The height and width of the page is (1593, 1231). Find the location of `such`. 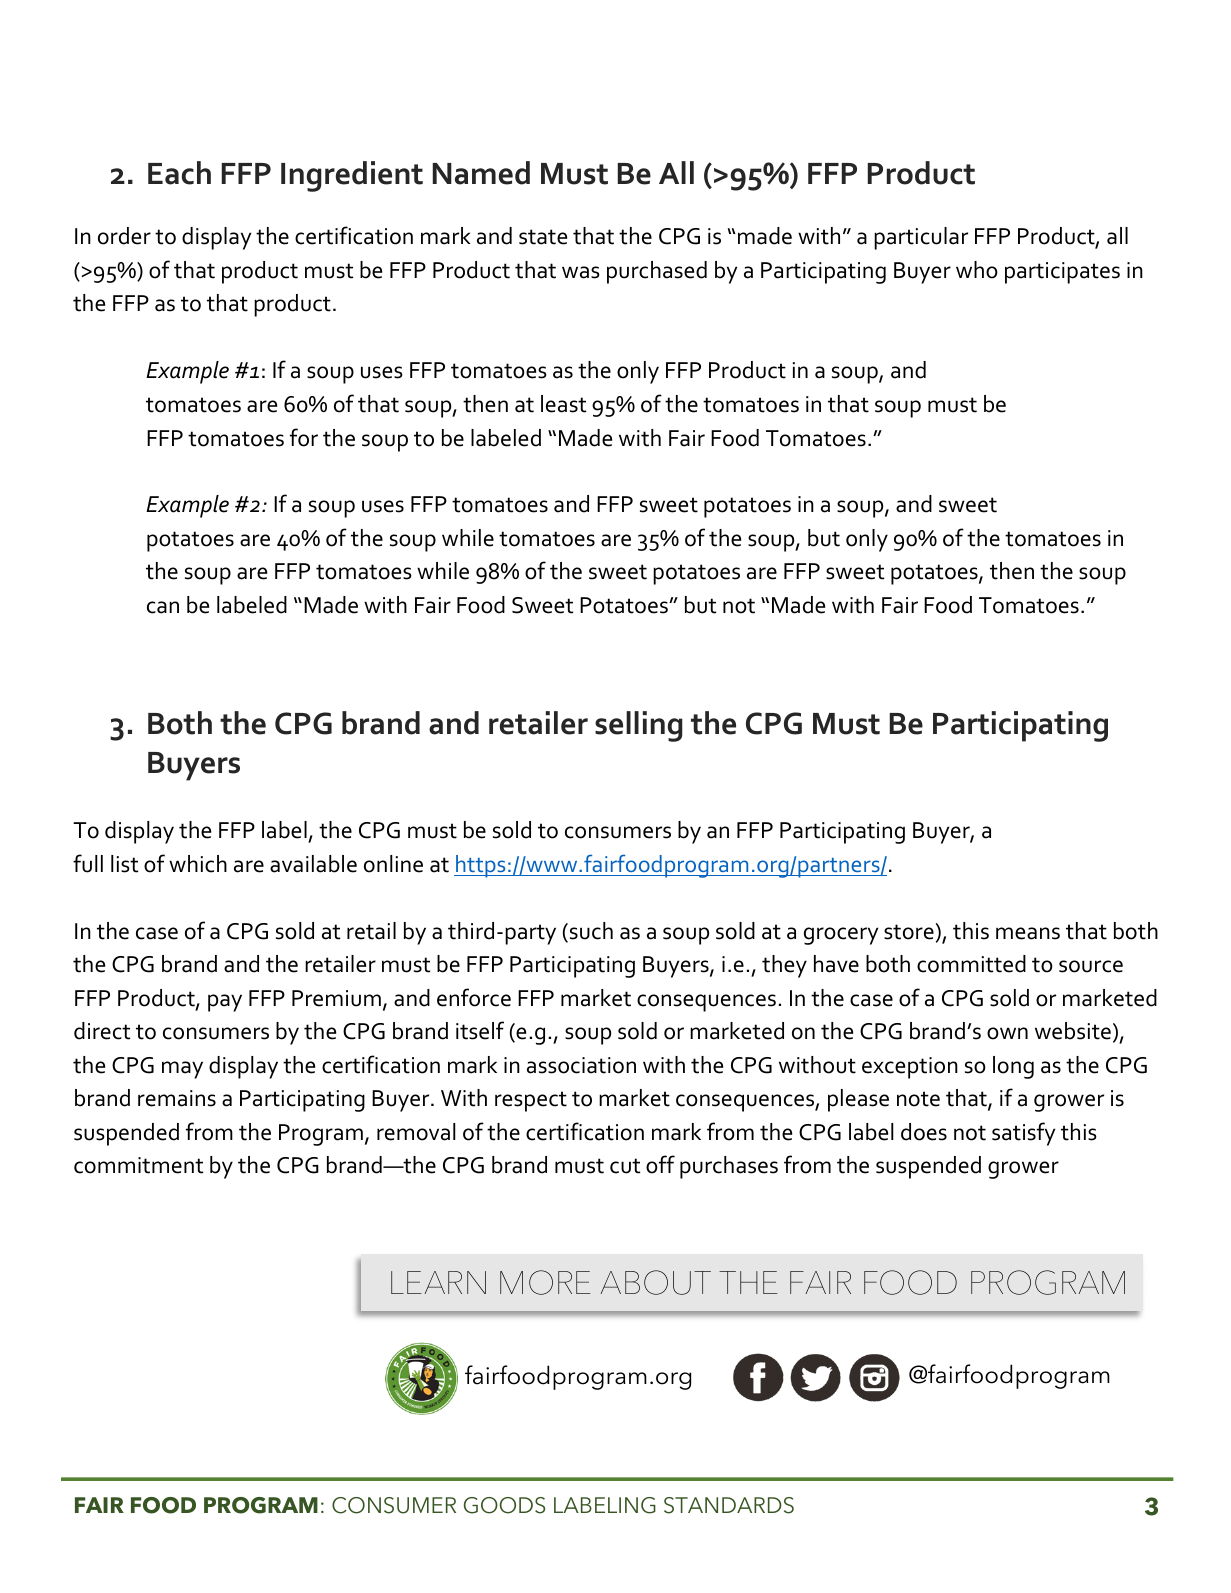

such is located at coordinates (590, 932).
